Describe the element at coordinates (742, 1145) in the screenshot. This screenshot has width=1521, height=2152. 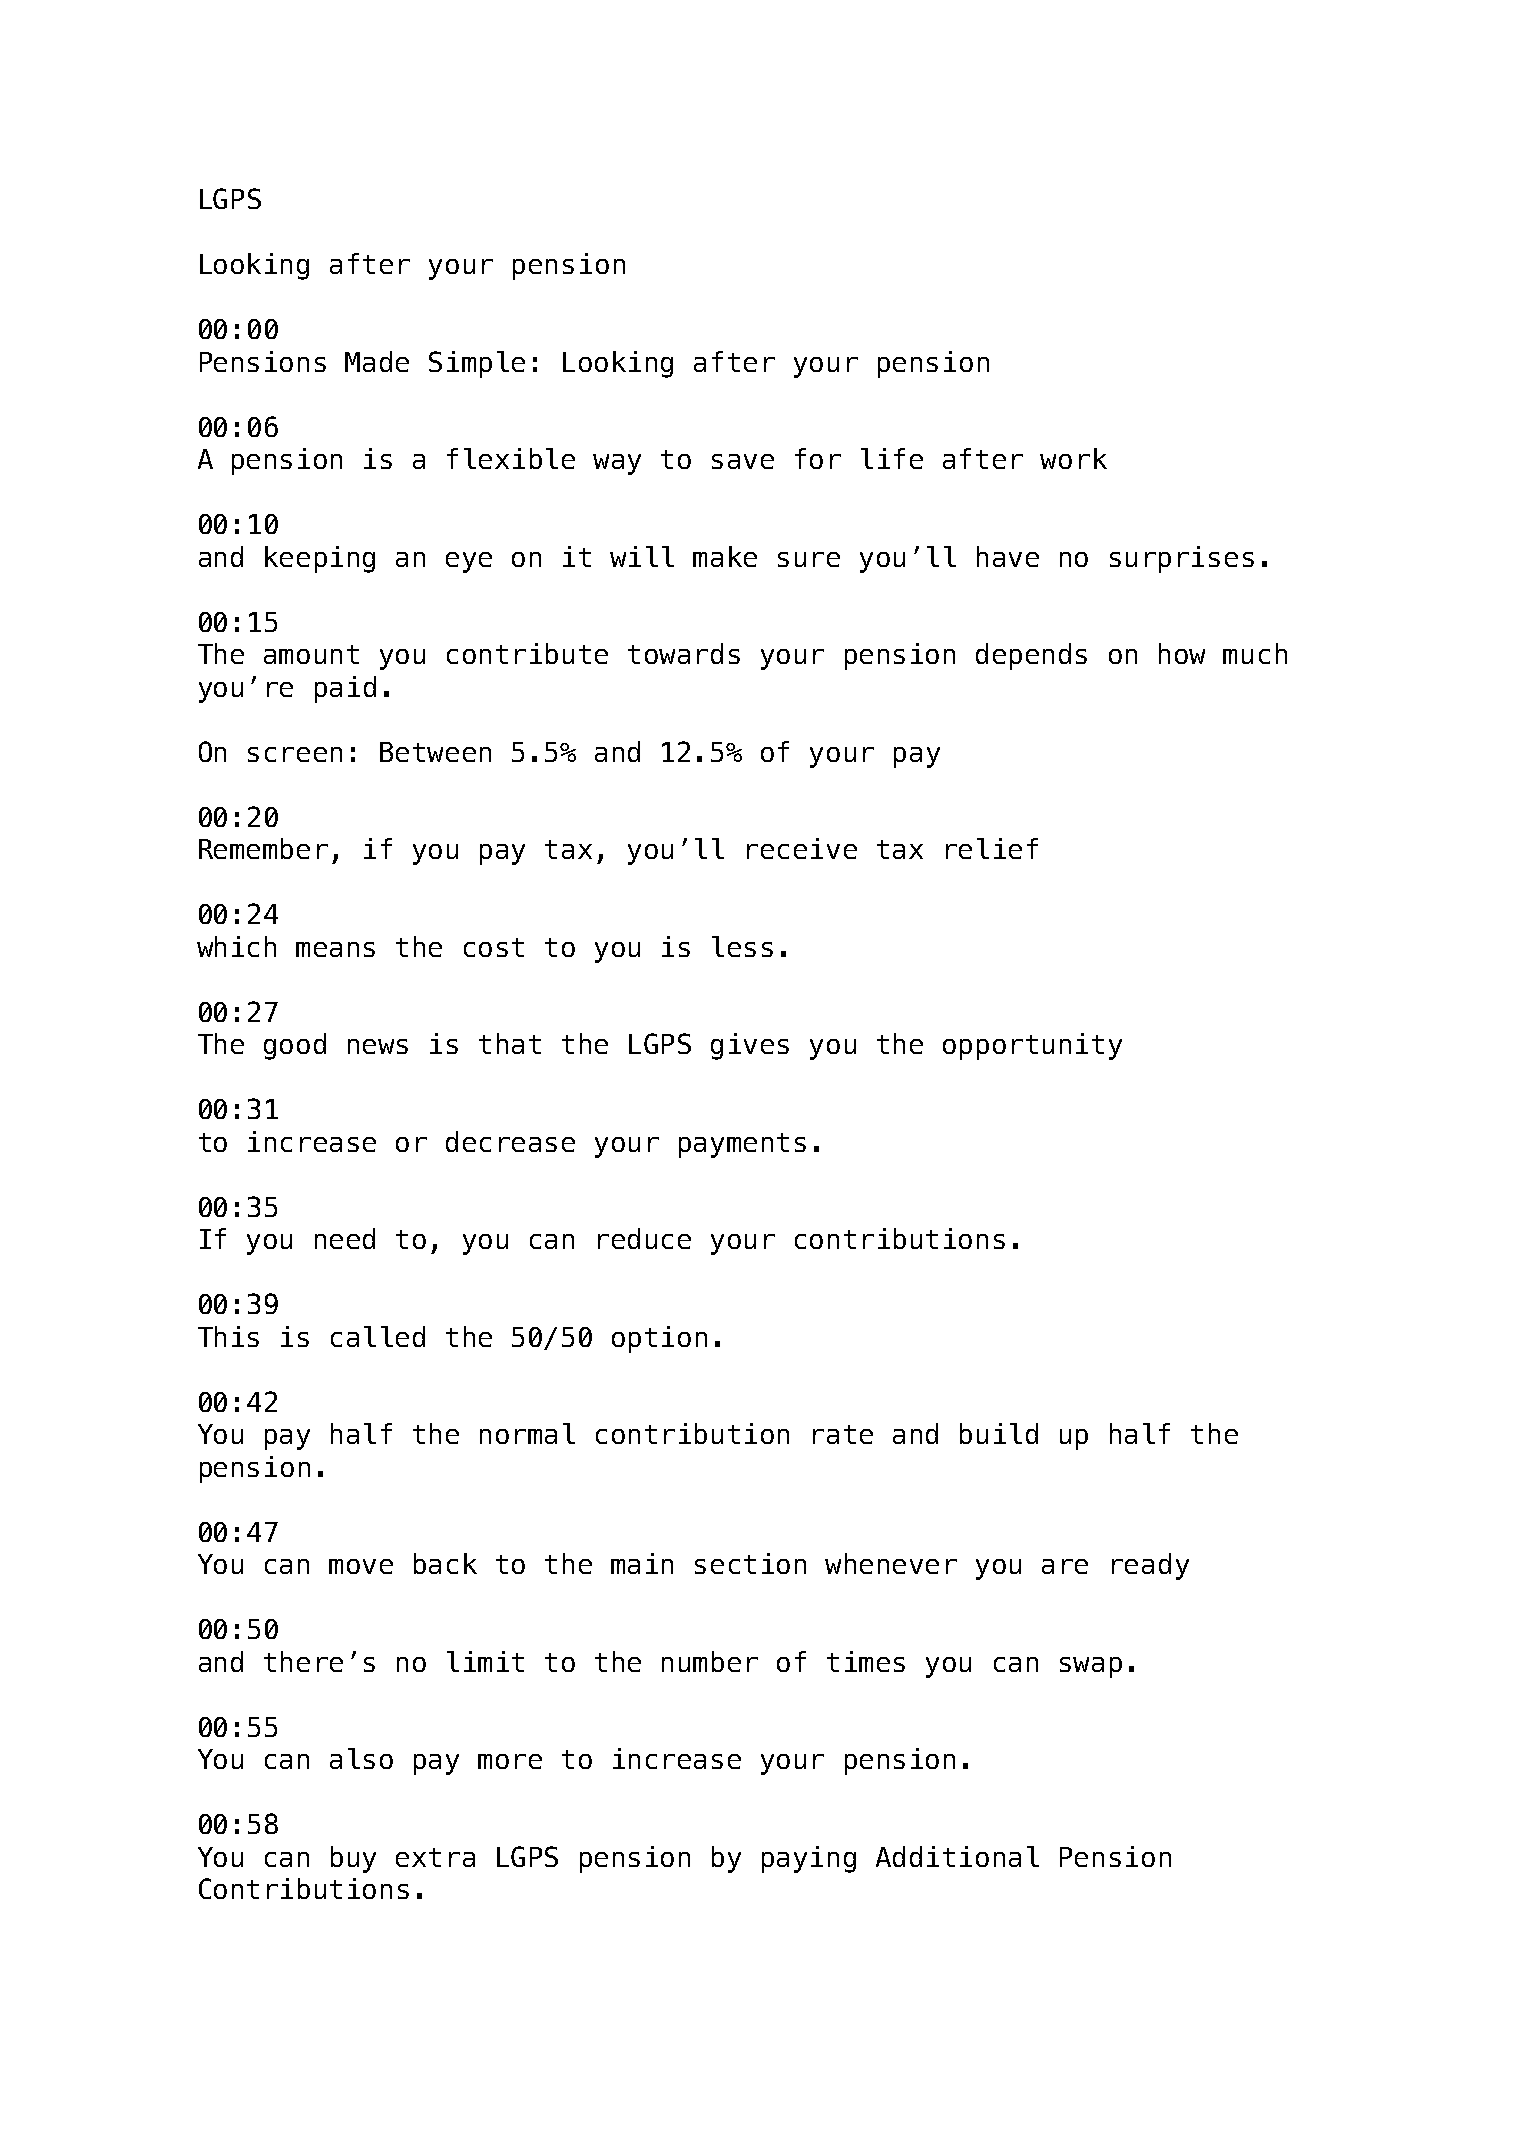
I see `payments` at that location.
